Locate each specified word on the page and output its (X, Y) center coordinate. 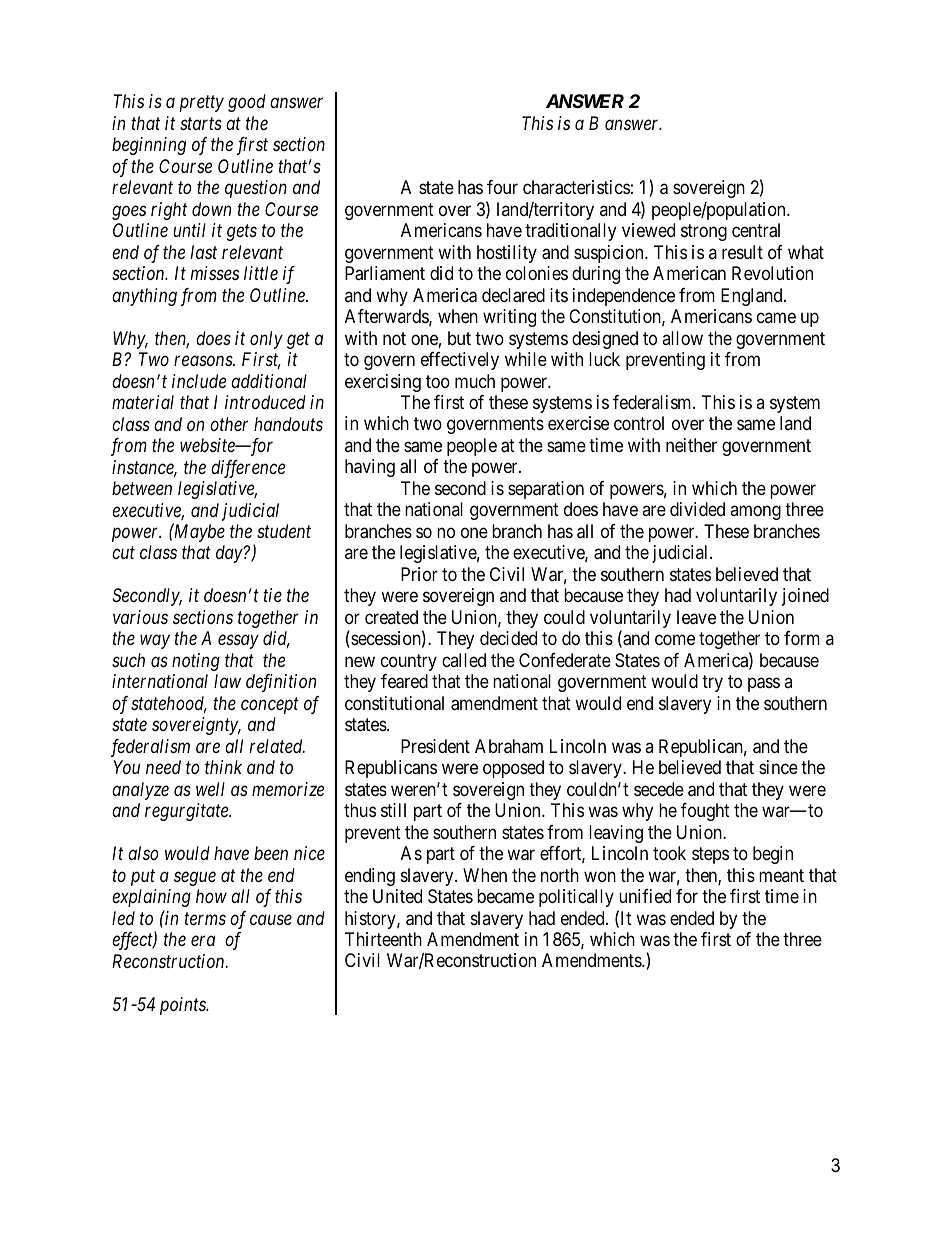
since (778, 767)
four (502, 187)
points (184, 1006)
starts (201, 124)
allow (682, 338)
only (266, 340)
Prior (419, 574)
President (435, 746)
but (459, 338)
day (230, 554)
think (223, 767)
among (755, 513)
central (756, 230)
